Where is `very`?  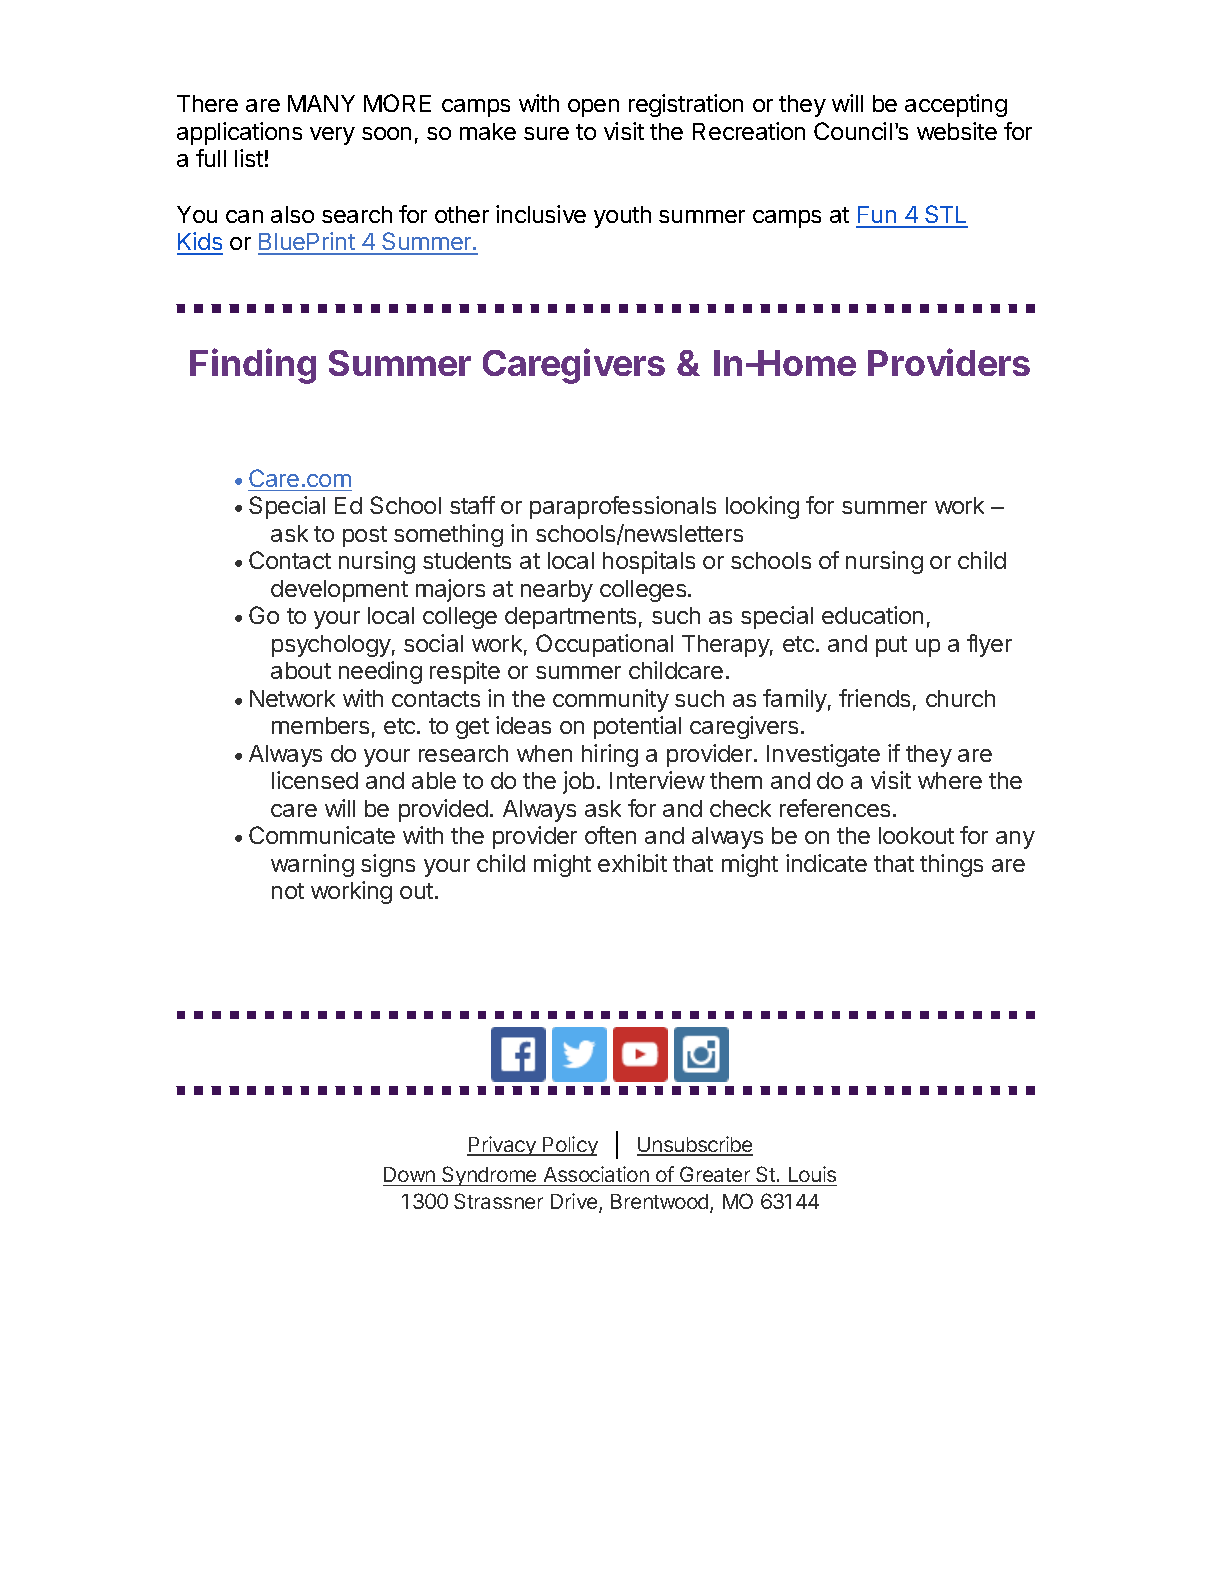 very is located at coordinates (332, 136).
